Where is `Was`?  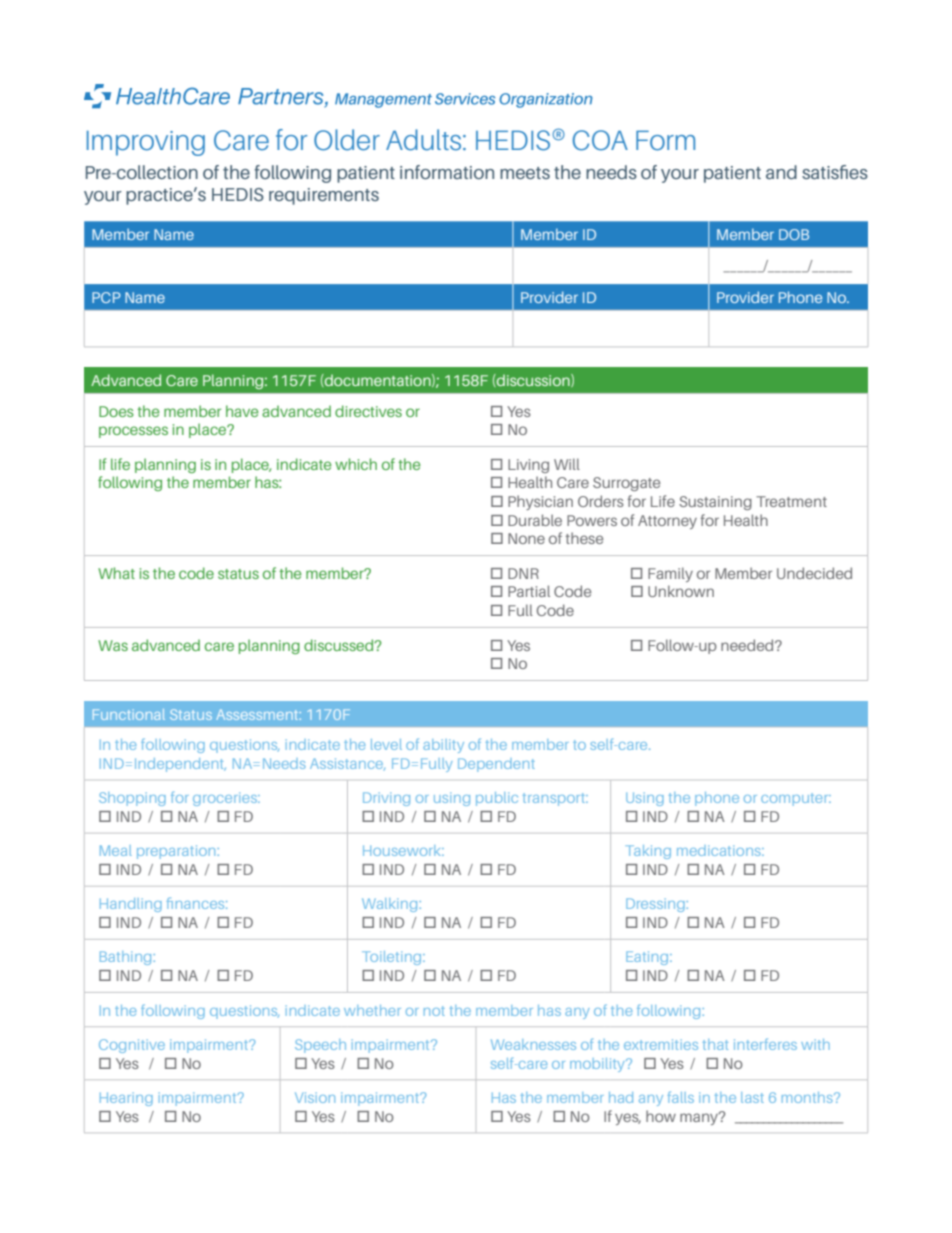
Was is located at coordinates (113, 645).
